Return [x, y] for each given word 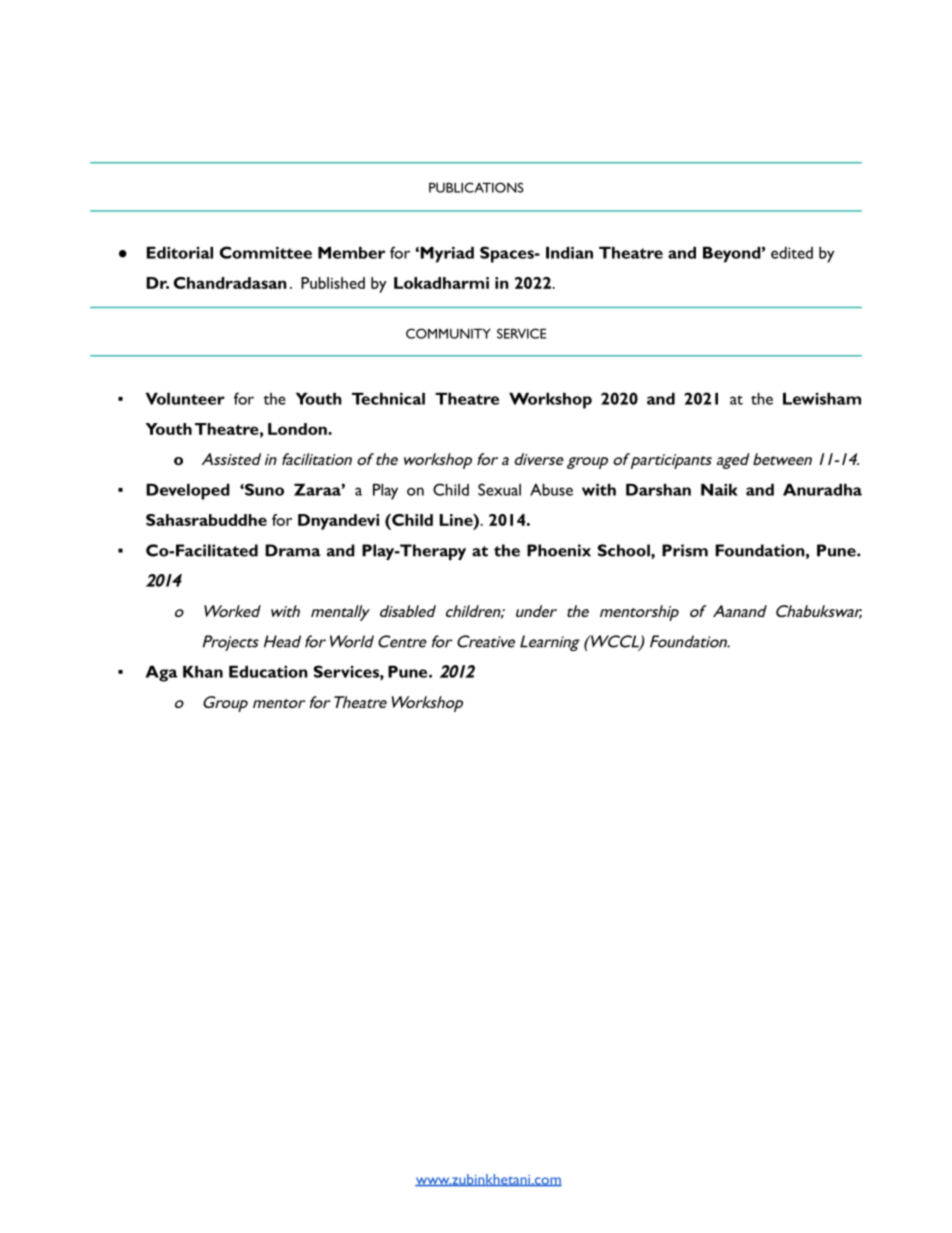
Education [268, 671]
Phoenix [559, 550]
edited [792, 253]
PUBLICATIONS [476, 187]
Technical [388, 398]
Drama [293, 550]
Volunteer [185, 399]
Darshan [658, 490]
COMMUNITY [448, 333]
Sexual [499, 489]
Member [351, 253]
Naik [719, 489]
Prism [685, 550]
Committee [266, 252]
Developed [188, 492]
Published [333, 283]
